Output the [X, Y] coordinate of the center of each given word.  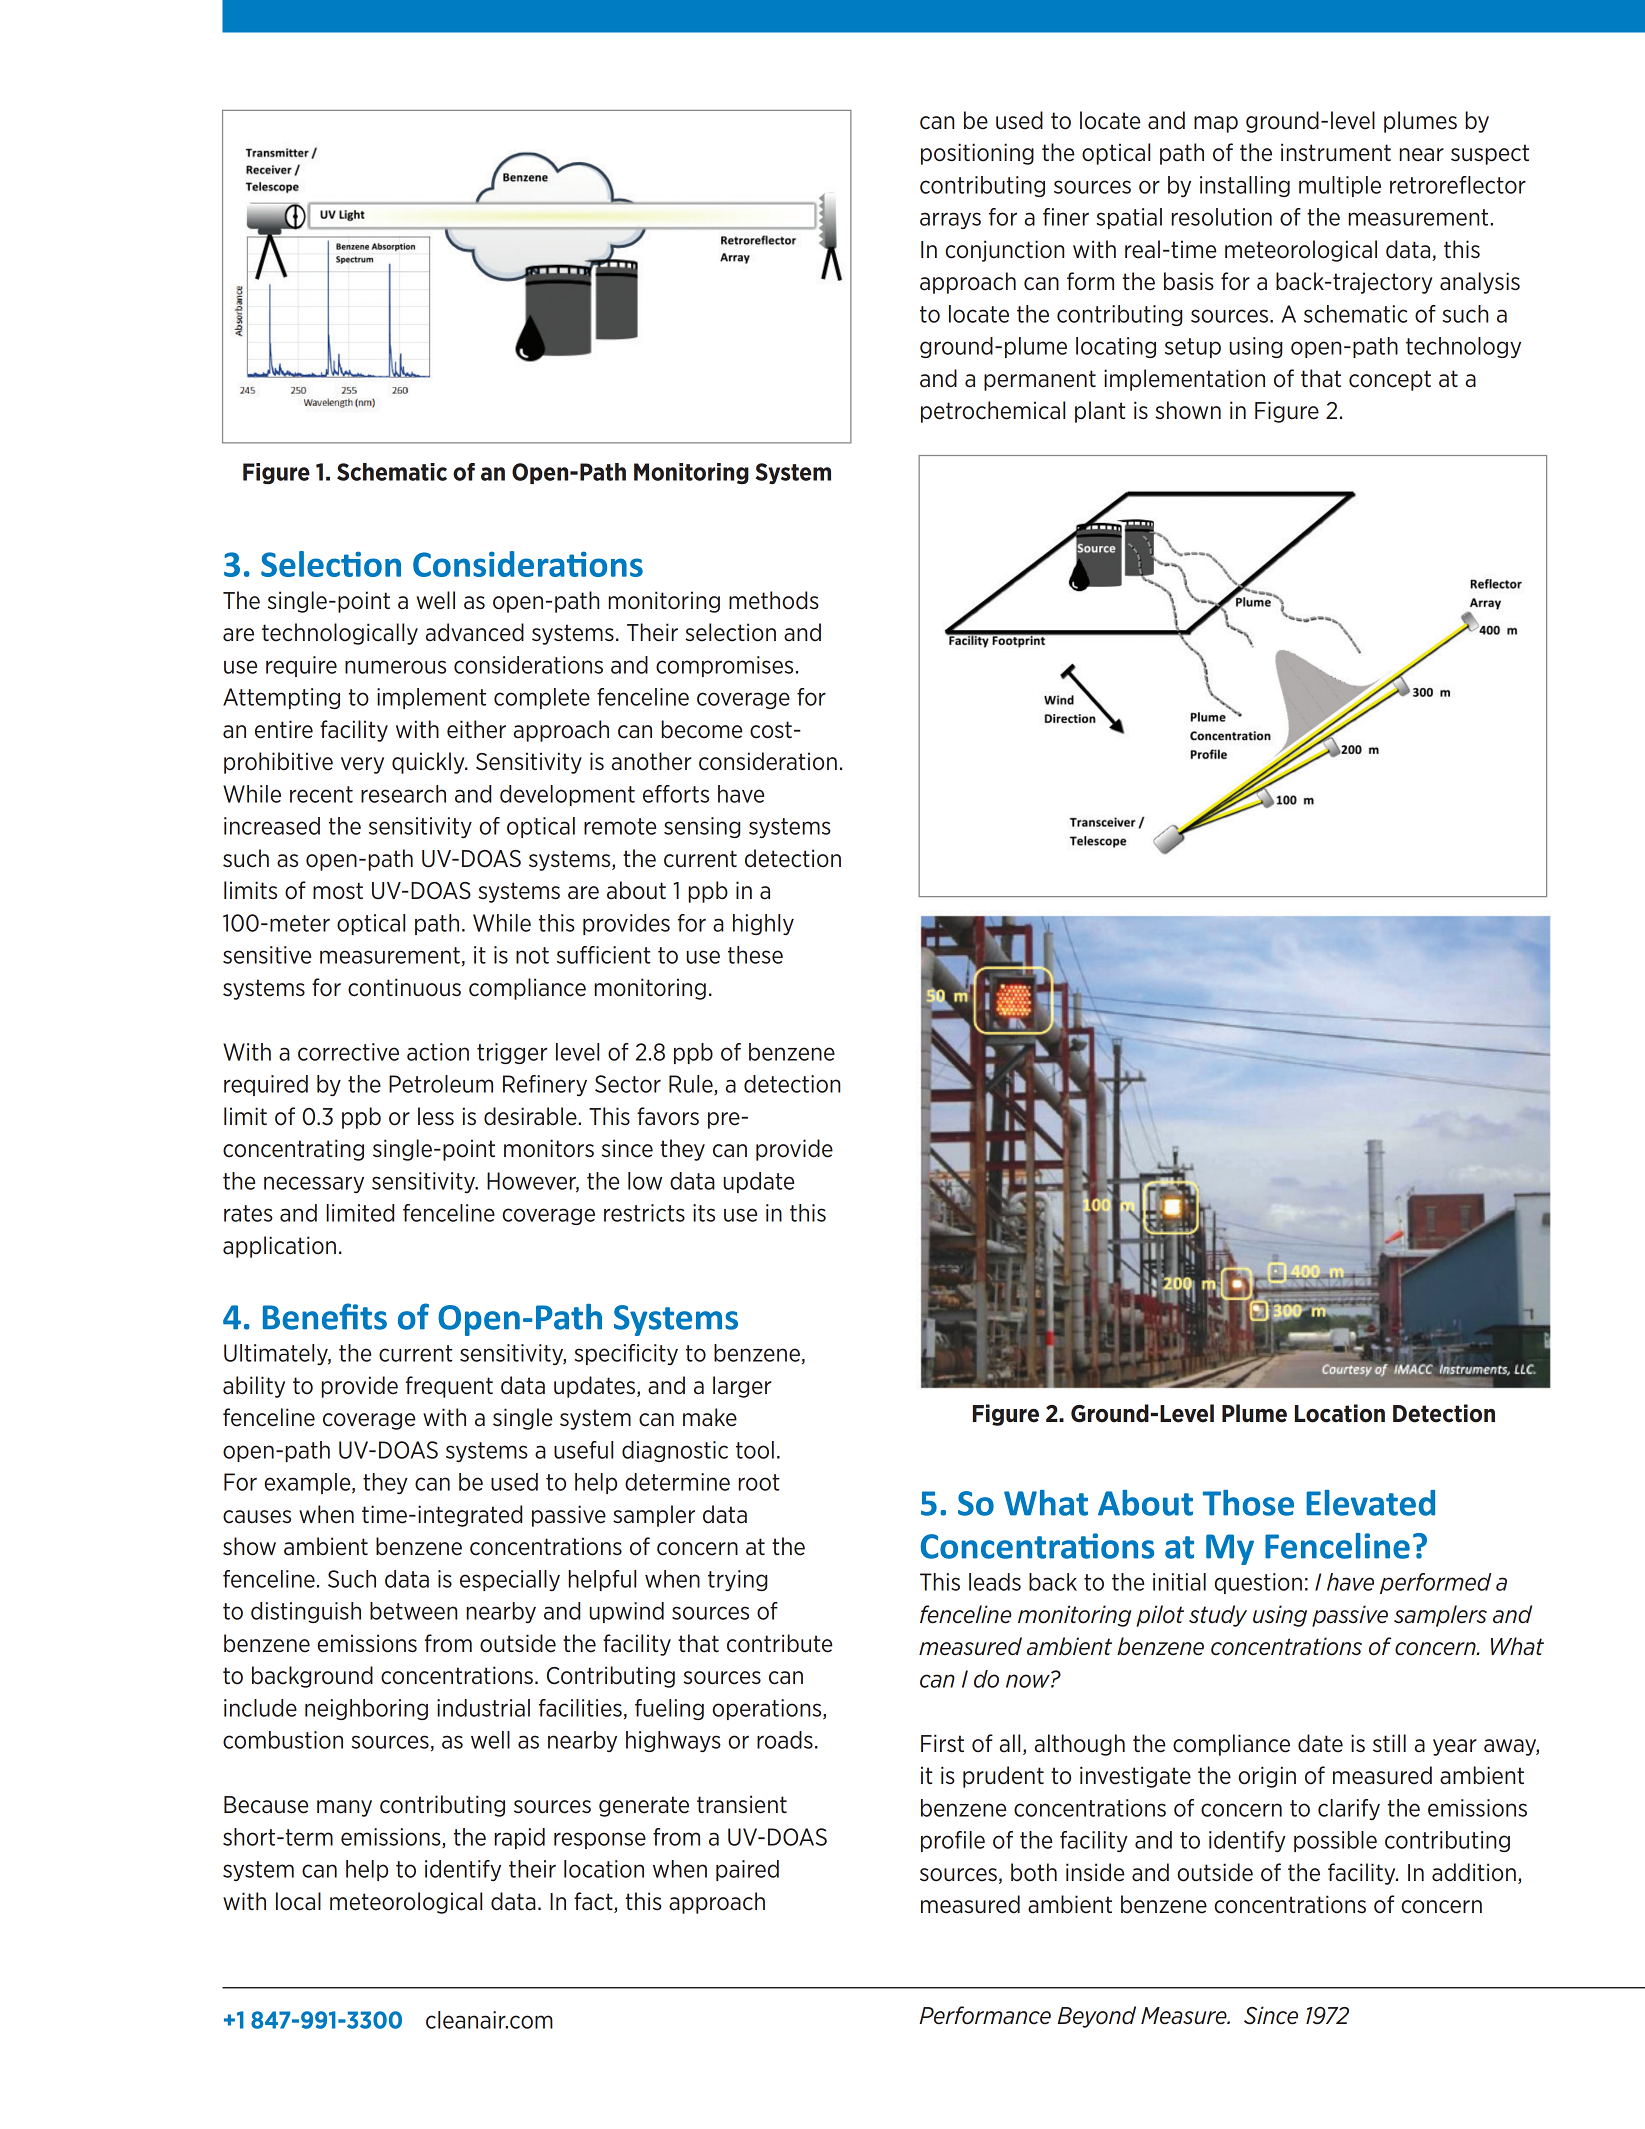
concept [1390, 380]
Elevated [1370, 1503]
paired [747, 1870]
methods [774, 600]
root [759, 1482]
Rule [692, 1085]
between [413, 1611]
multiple [1340, 186]
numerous [395, 667]
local [298, 1901]
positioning [977, 154]
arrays [950, 220]
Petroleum [441, 1084]
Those [1248, 1503]
